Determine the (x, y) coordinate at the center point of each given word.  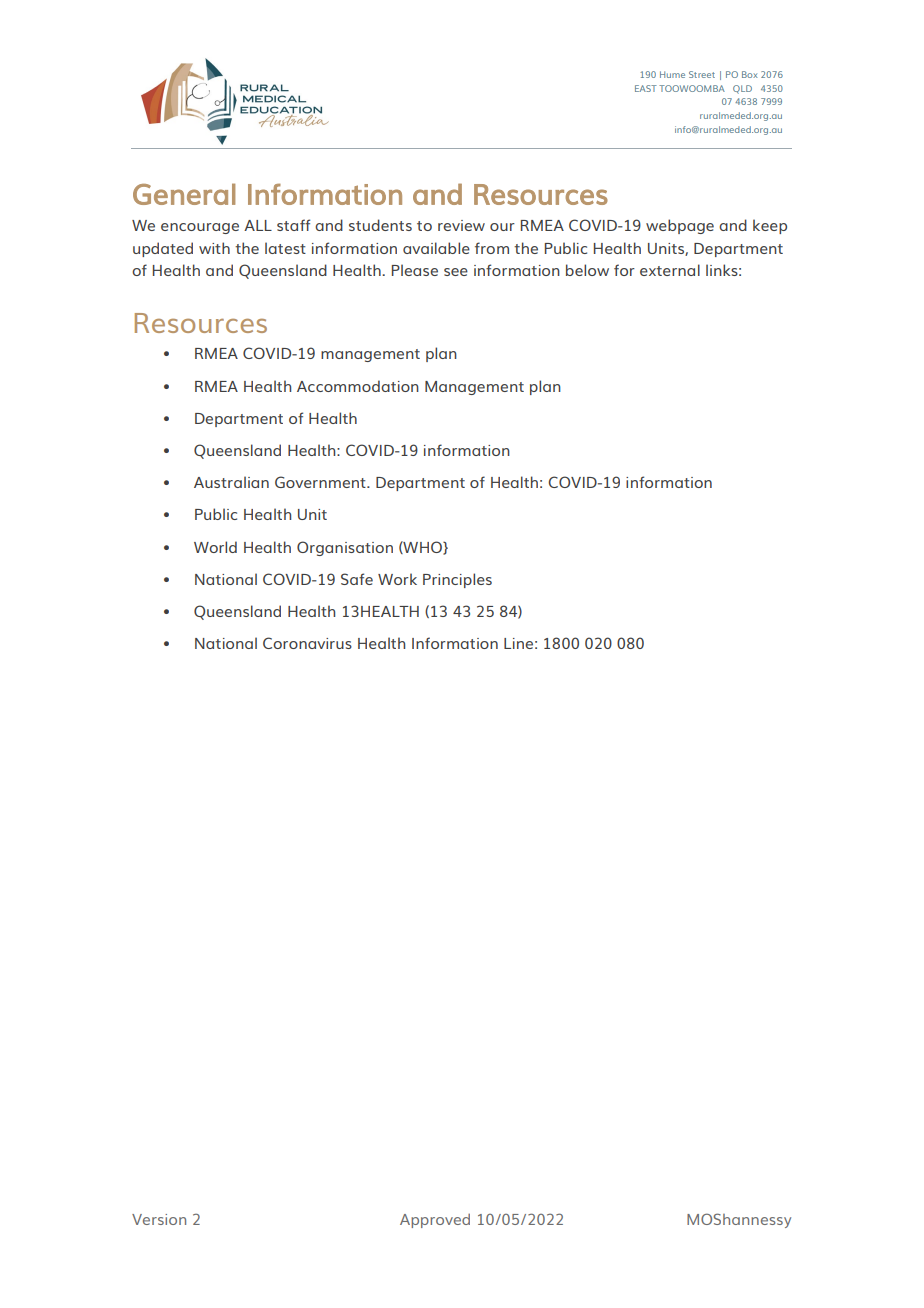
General (184, 194)
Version (159, 1219)
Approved (435, 1221)
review (461, 225)
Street (702, 74)
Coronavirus (307, 643)
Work (397, 579)
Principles (457, 580)
